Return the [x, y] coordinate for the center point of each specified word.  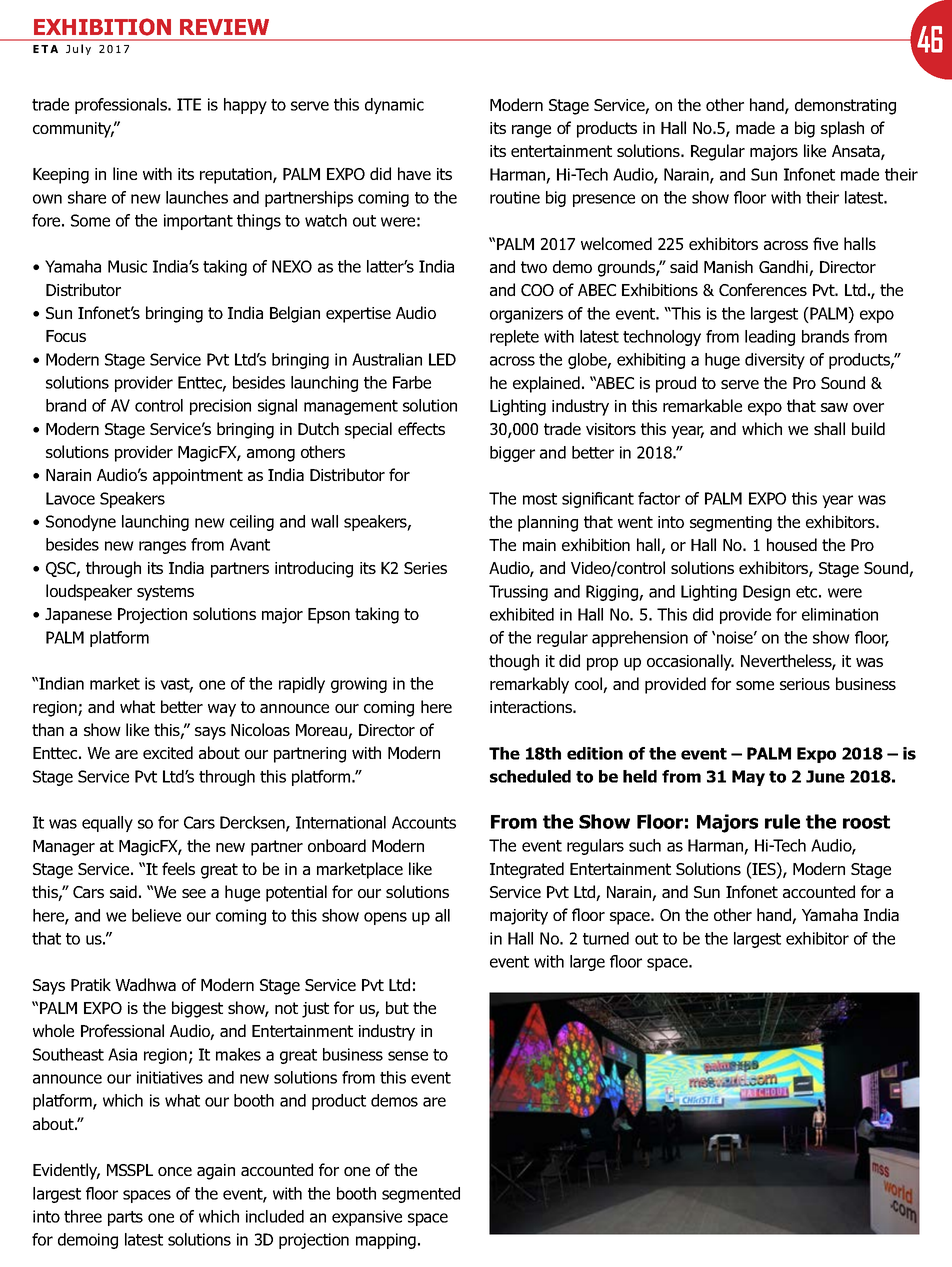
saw [834, 407]
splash [842, 129]
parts [125, 1218]
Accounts [424, 822]
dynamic [394, 106]
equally [107, 824]
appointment [198, 477]
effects [421, 428]
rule [782, 821]
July [78, 49]
